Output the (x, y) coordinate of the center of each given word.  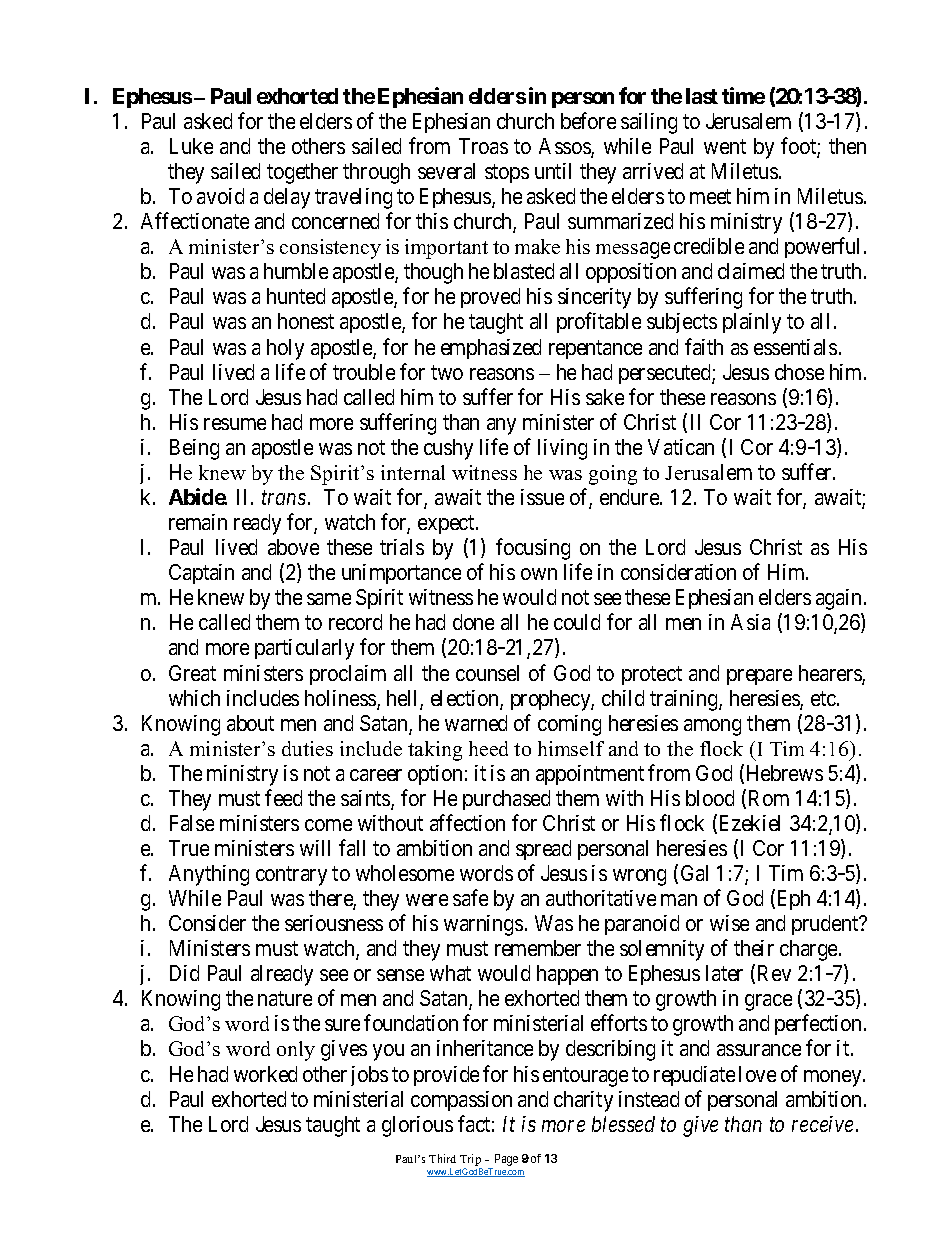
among (712, 727)
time (743, 95)
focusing (533, 549)
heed (488, 748)
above (293, 547)
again (838, 599)
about (250, 723)
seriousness (334, 923)
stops (507, 173)
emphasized (491, 349)
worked (265, 1074)
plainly (752, 323)
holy (285, 349)
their (754, 948)
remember (538, 948)
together (302, 173)
